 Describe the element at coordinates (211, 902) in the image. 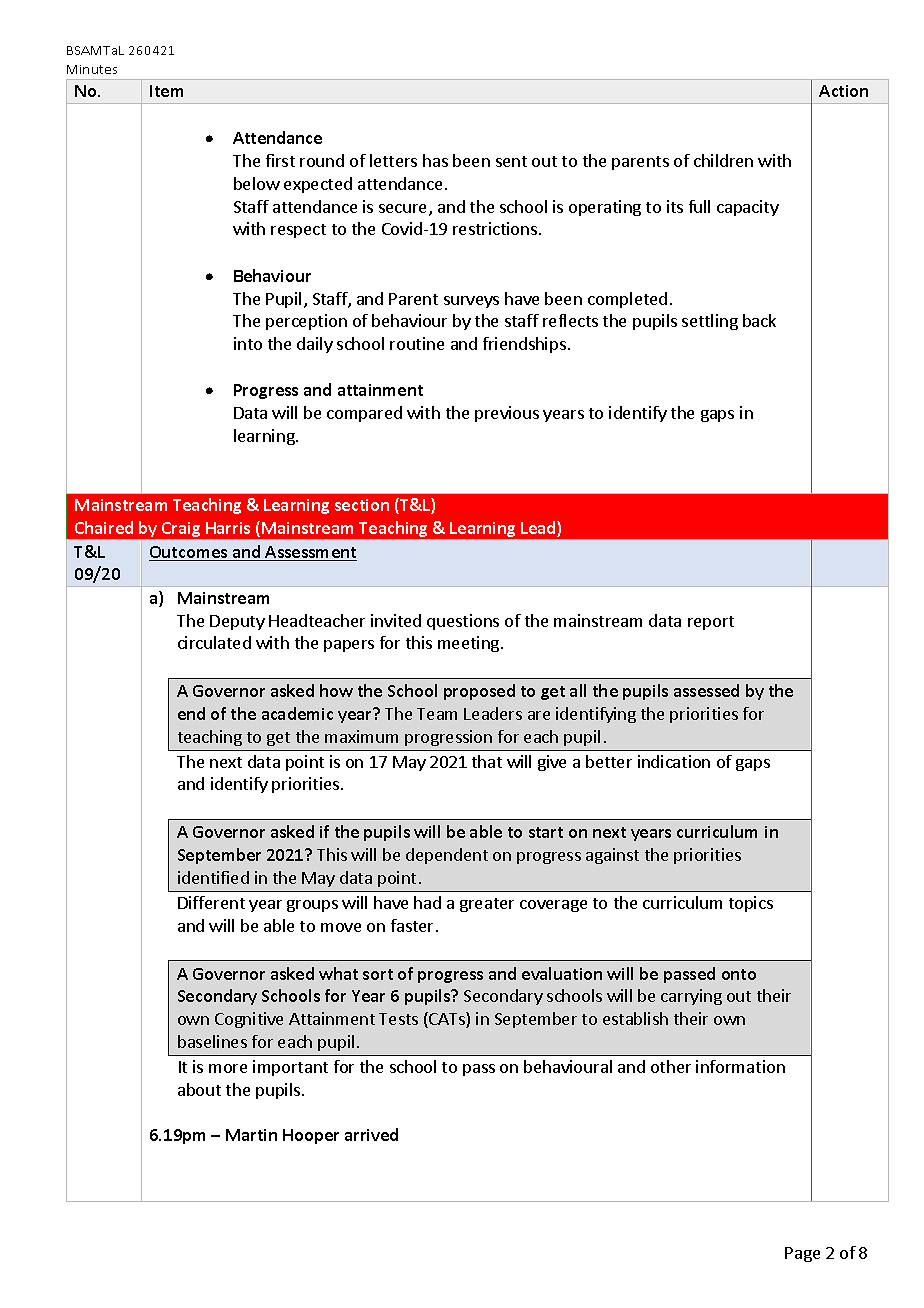

I see `Different` at that location.
